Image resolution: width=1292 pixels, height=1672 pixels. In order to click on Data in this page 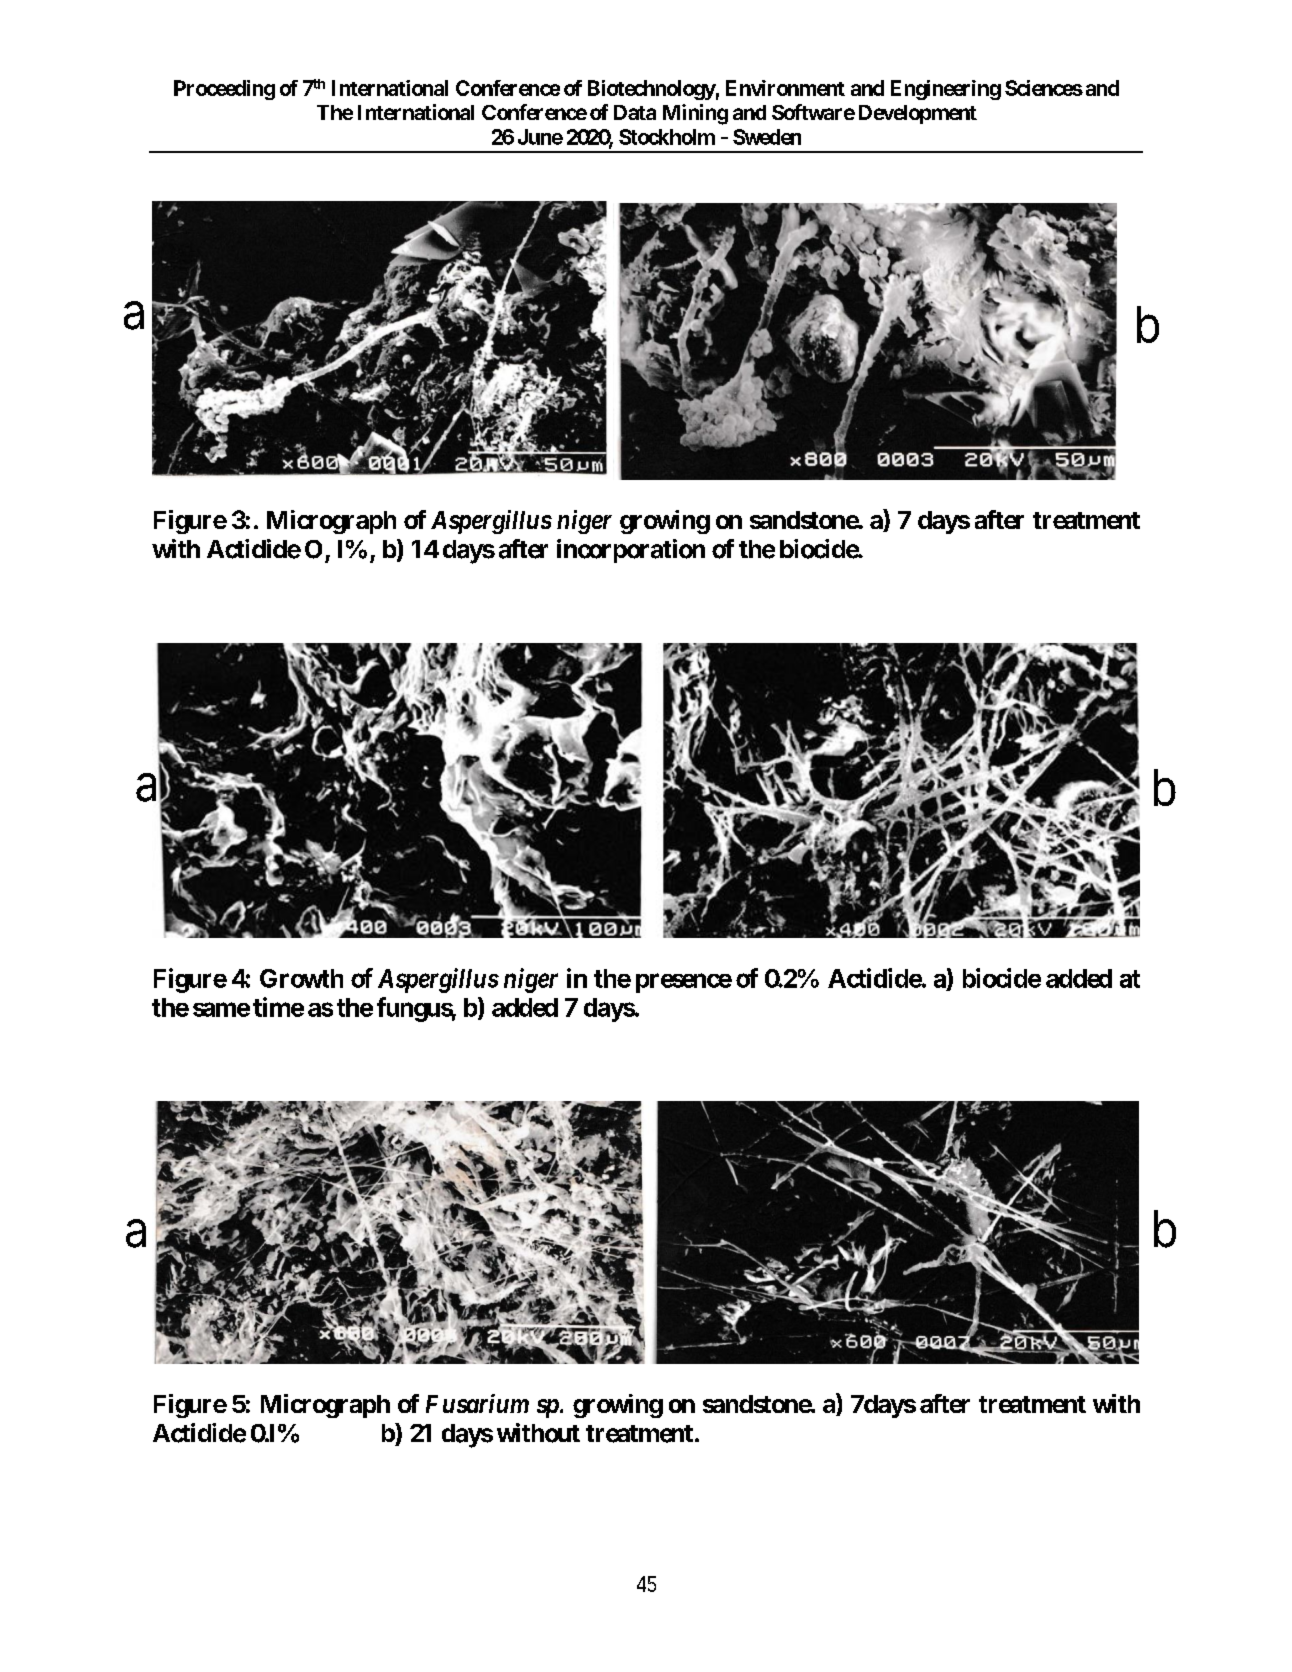, I will do `click(635, 112)`.
